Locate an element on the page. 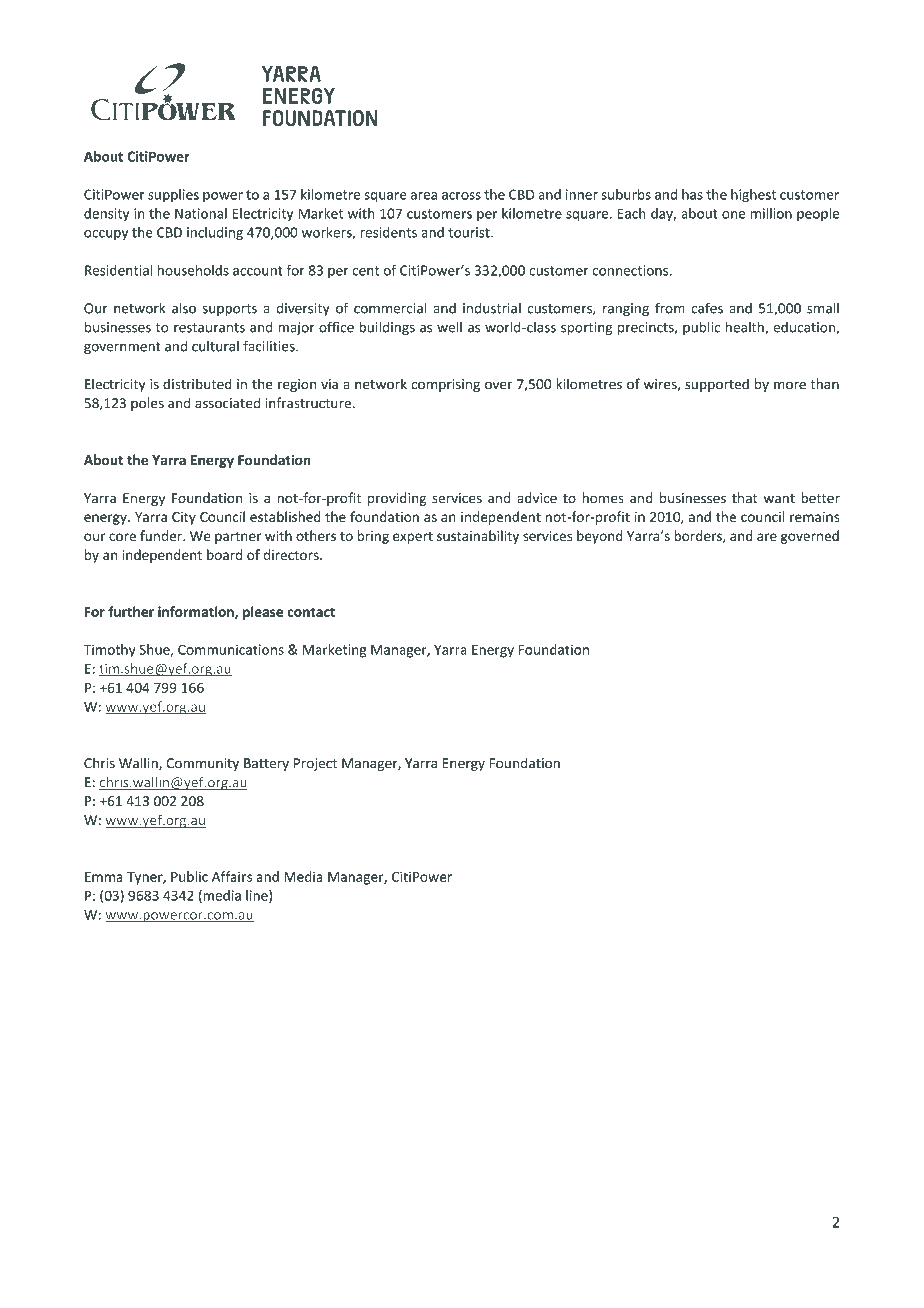  one is located at coordinates (733, 215).
